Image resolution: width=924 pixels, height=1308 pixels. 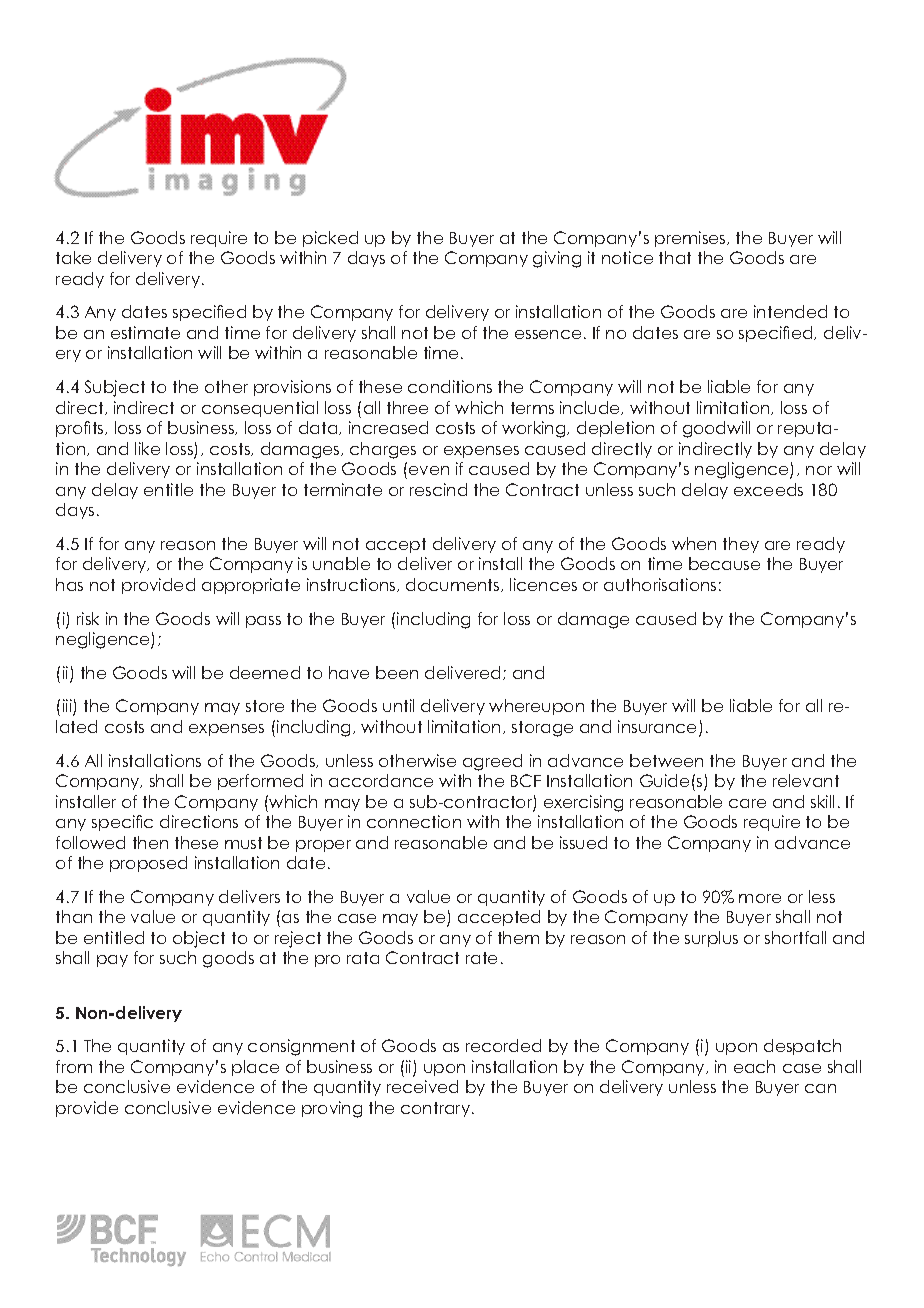 I want to click on they, so click(x=741, y=545).
